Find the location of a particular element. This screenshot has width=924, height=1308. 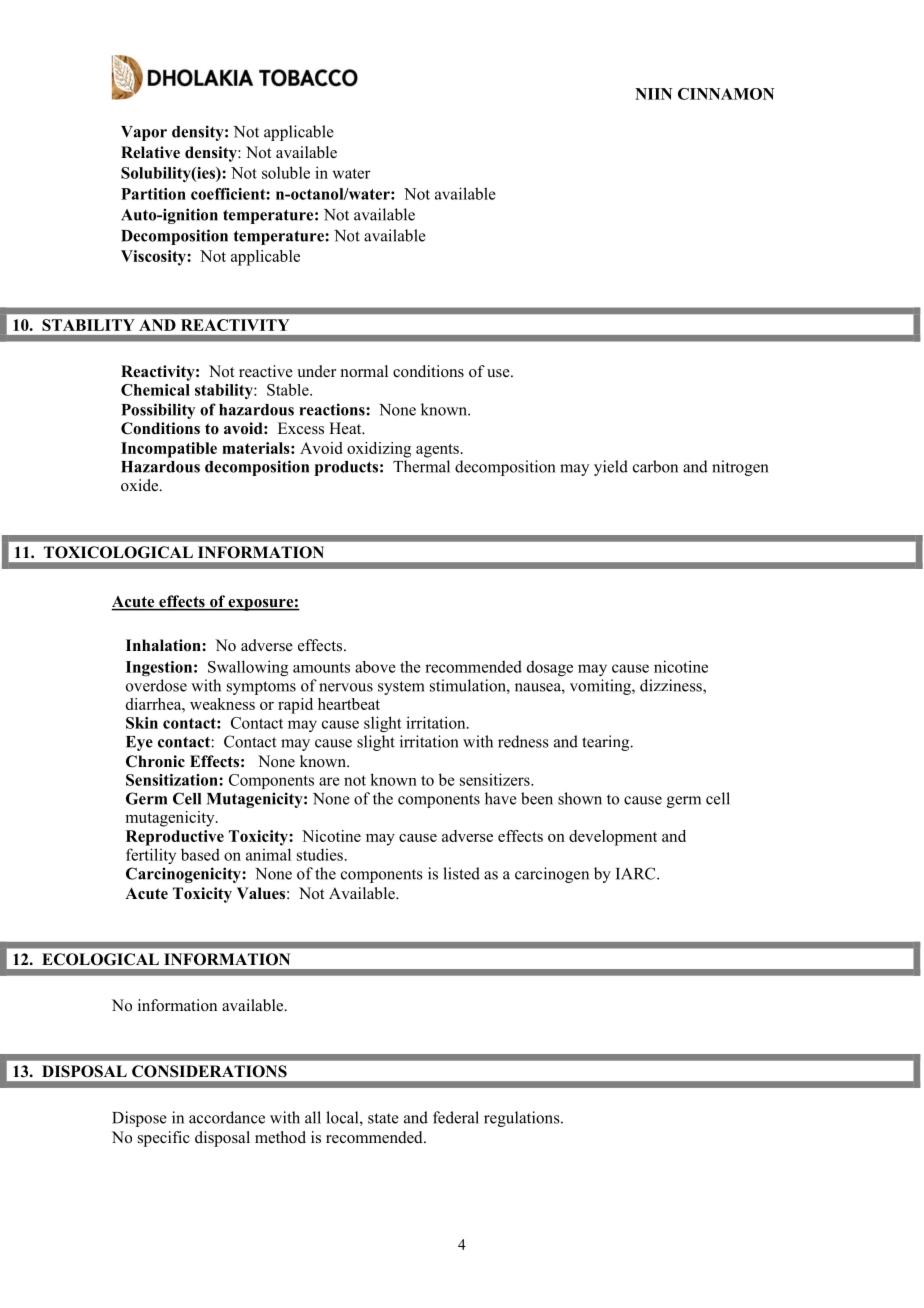

soluble is located at coordinates (286, 172).
